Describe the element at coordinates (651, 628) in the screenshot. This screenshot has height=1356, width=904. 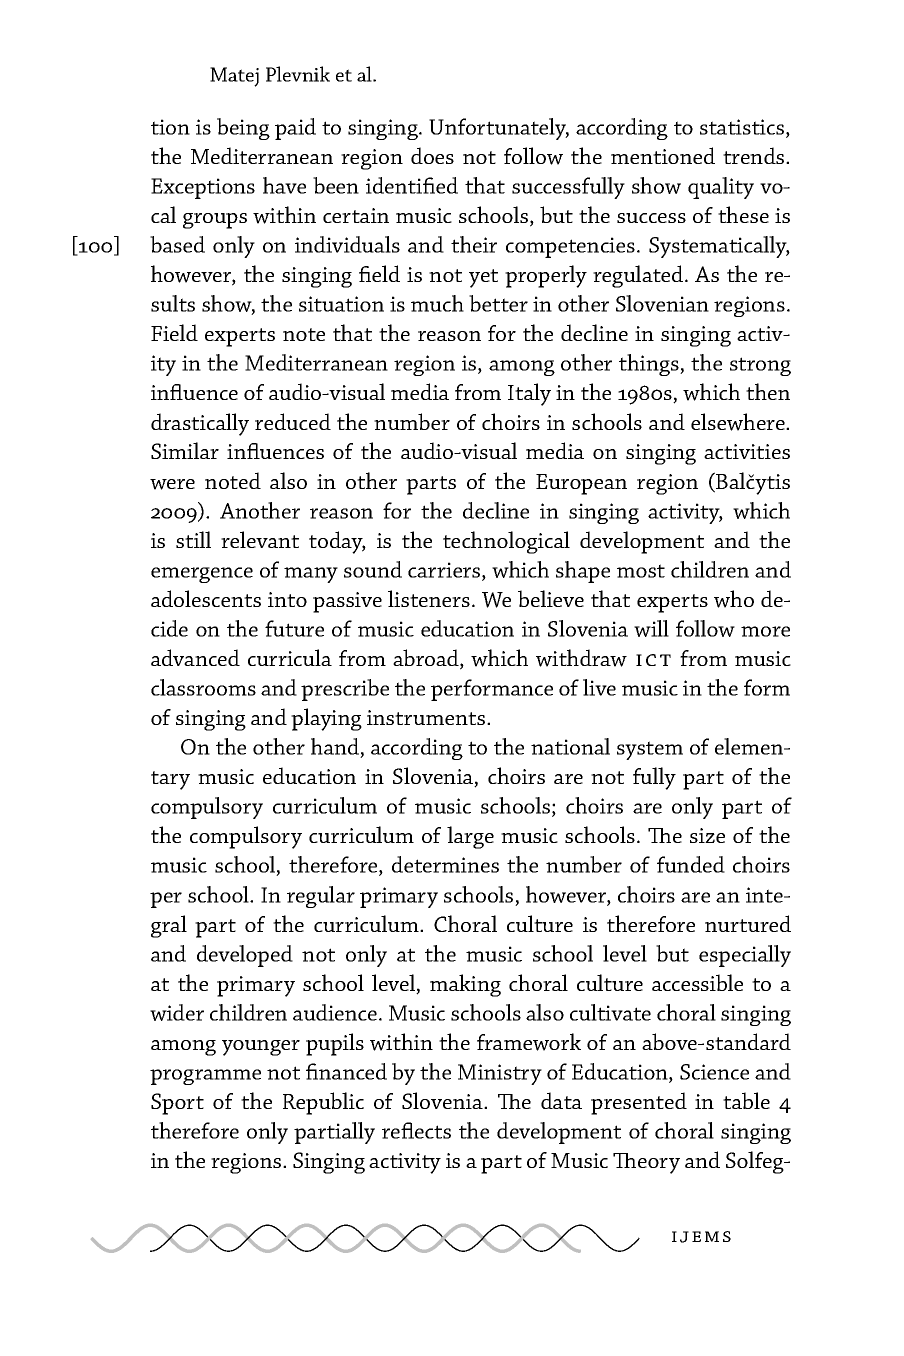
I see `will` at that location.
